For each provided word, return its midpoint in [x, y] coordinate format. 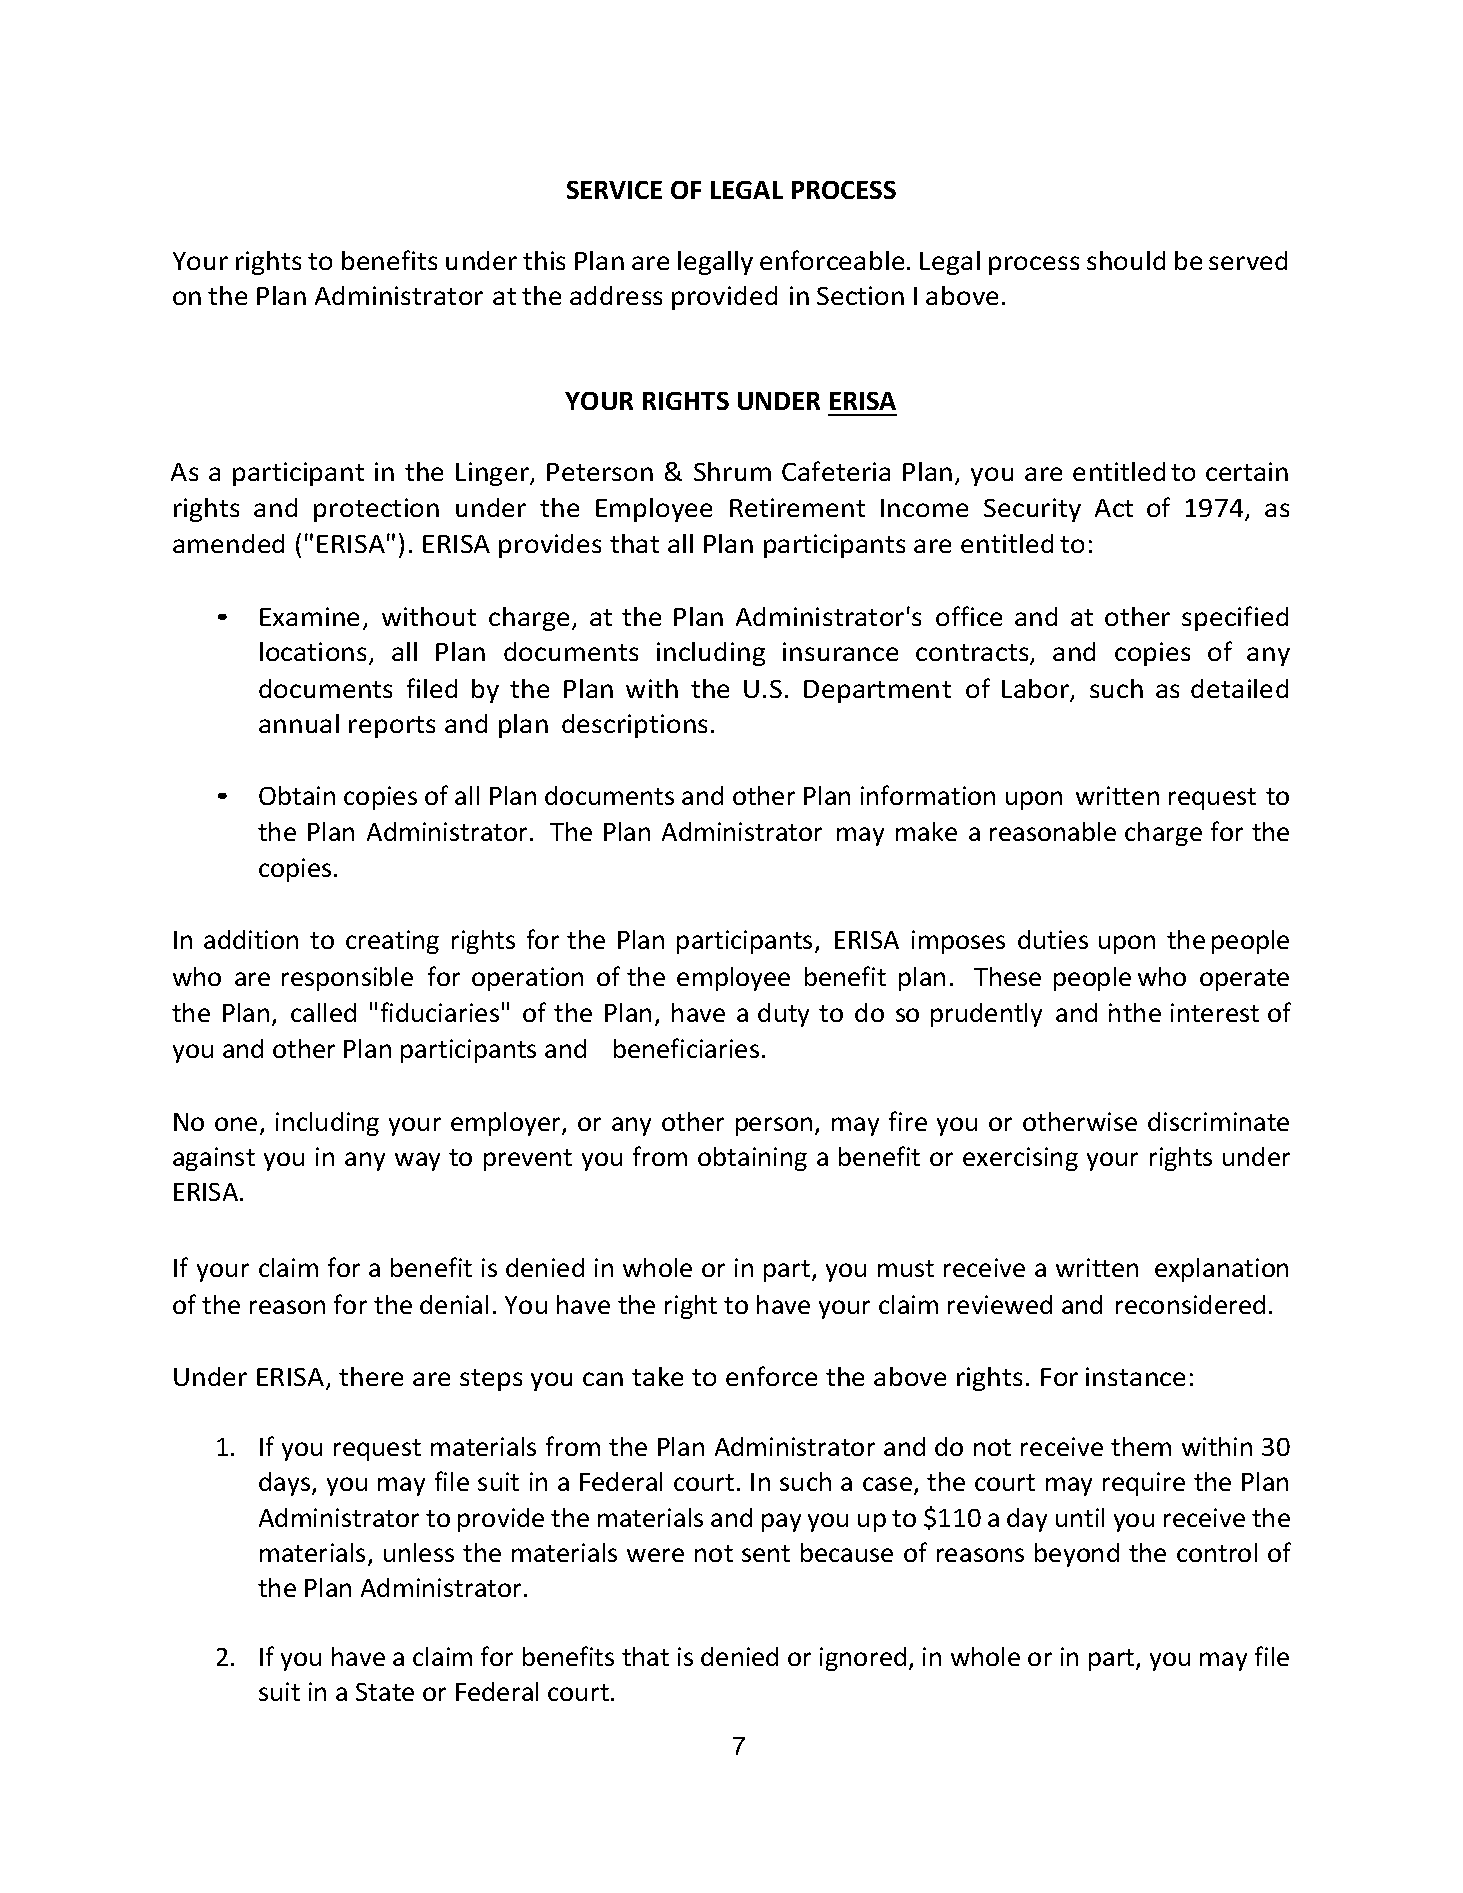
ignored [863, 1659]
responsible [347, 979]
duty [783, 1015]
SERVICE [614, 190]
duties [1053, 939]
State [385, 1692]
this [544, 260]
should [1126, 260]
